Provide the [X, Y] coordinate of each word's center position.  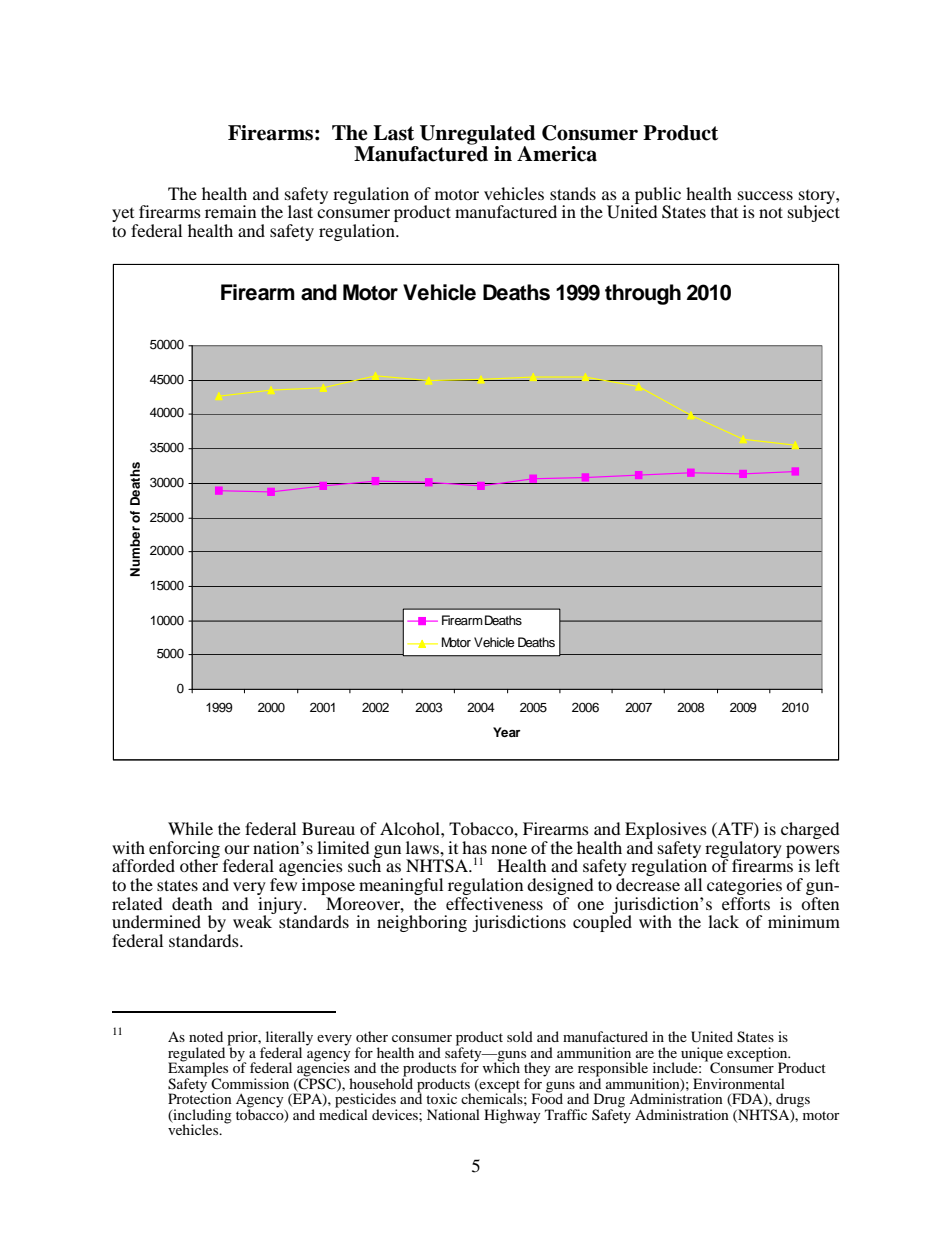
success [765, 195]
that [724, 211]
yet [124, 216]
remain [230, 211]
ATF [735, 829]
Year [507, 732]
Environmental [739, 1083]
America [557, 154]
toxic [441, 1098]
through [643, 294]
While [190, 828]
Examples [198, 1069]
